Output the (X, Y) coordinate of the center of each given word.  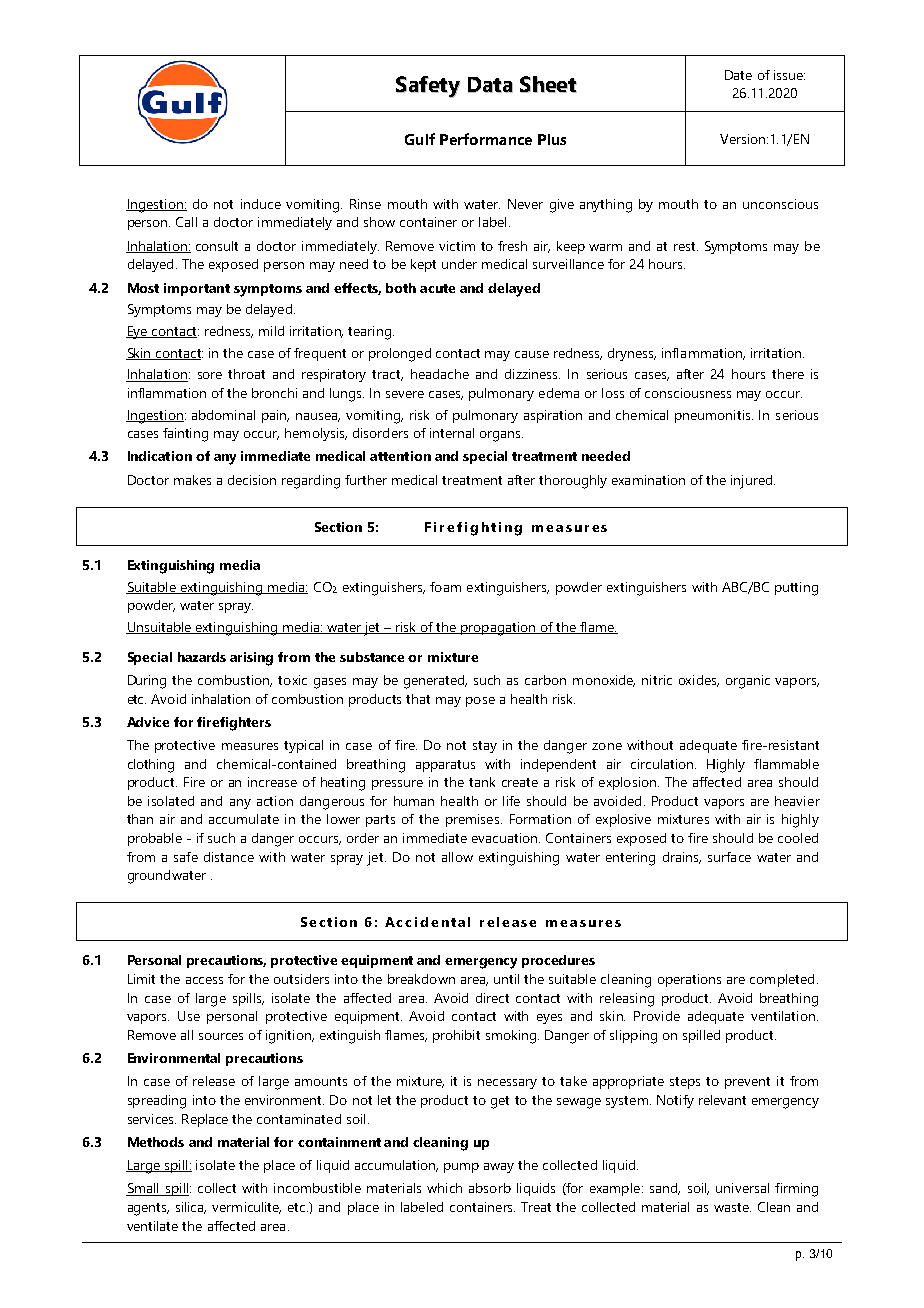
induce (261, 204)
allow (457, 857)
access (204, 980)
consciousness (688, 393)
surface (729, 857)
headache (440, 374)
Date (738, 75)
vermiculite (246, 1208)
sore (210, 375)
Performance (486, 139)
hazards (202, 657)
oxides (699, 681)
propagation (498, 629)
